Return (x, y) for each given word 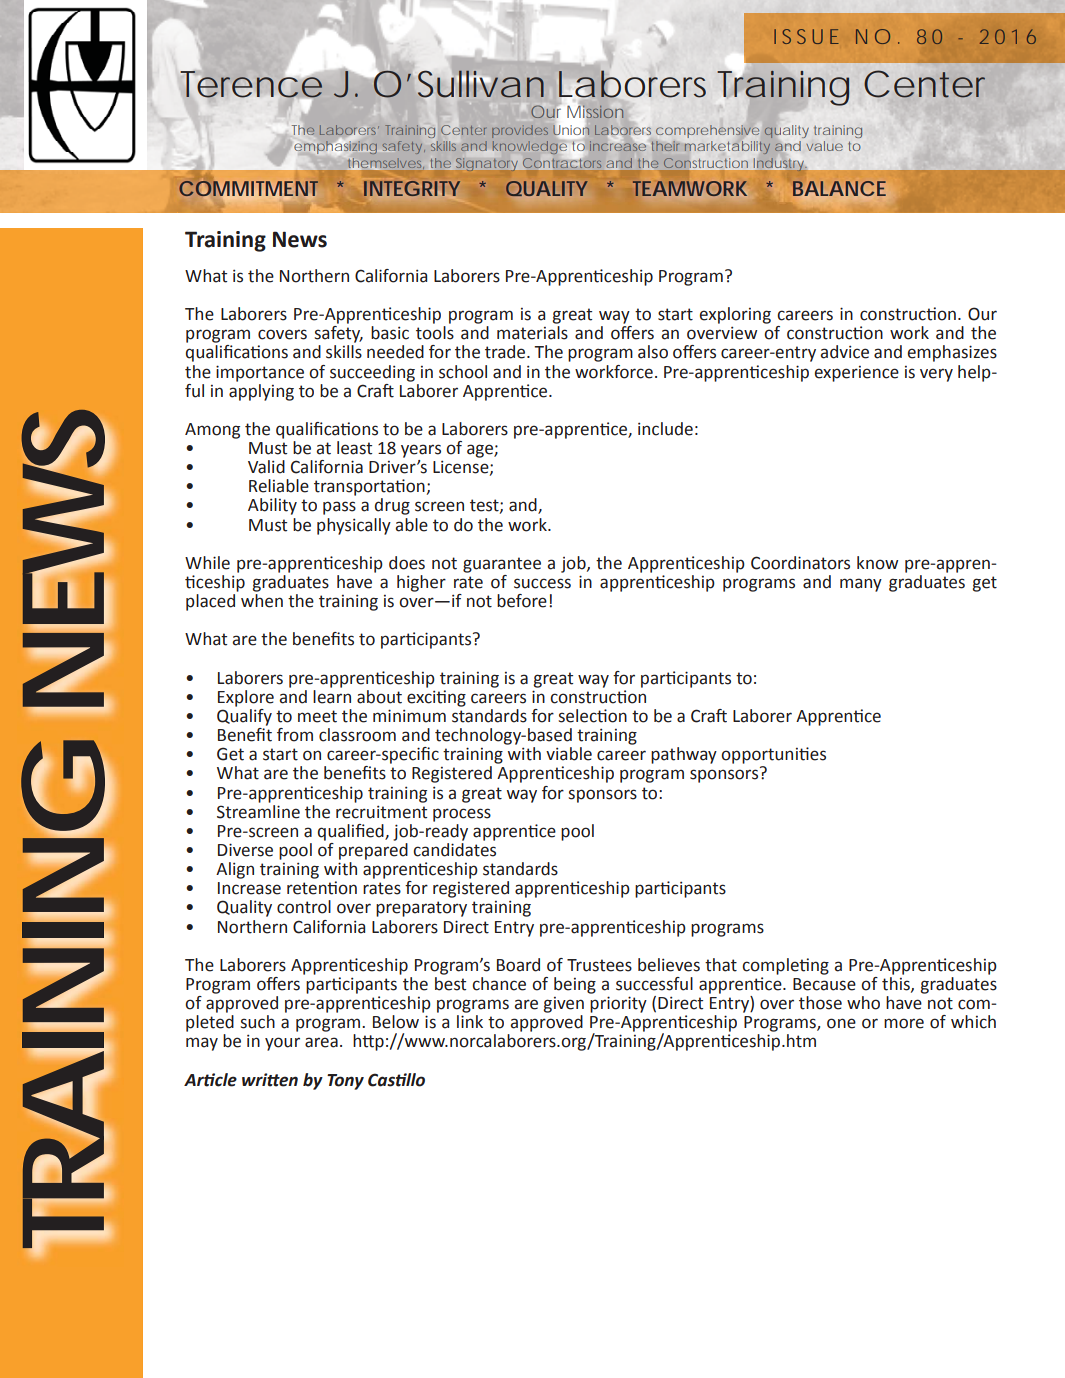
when (262, 601)
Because (824, 984)
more (904, 1023)
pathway (684, 755)
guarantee (502, 565)
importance (260, 373)
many (861, 585)
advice (844, 352)
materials (532, 333)
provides (520, 131)
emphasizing (334, 148)
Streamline (258, 810)
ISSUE (806, 36)
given (563, 1005)
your (282, 1044)
